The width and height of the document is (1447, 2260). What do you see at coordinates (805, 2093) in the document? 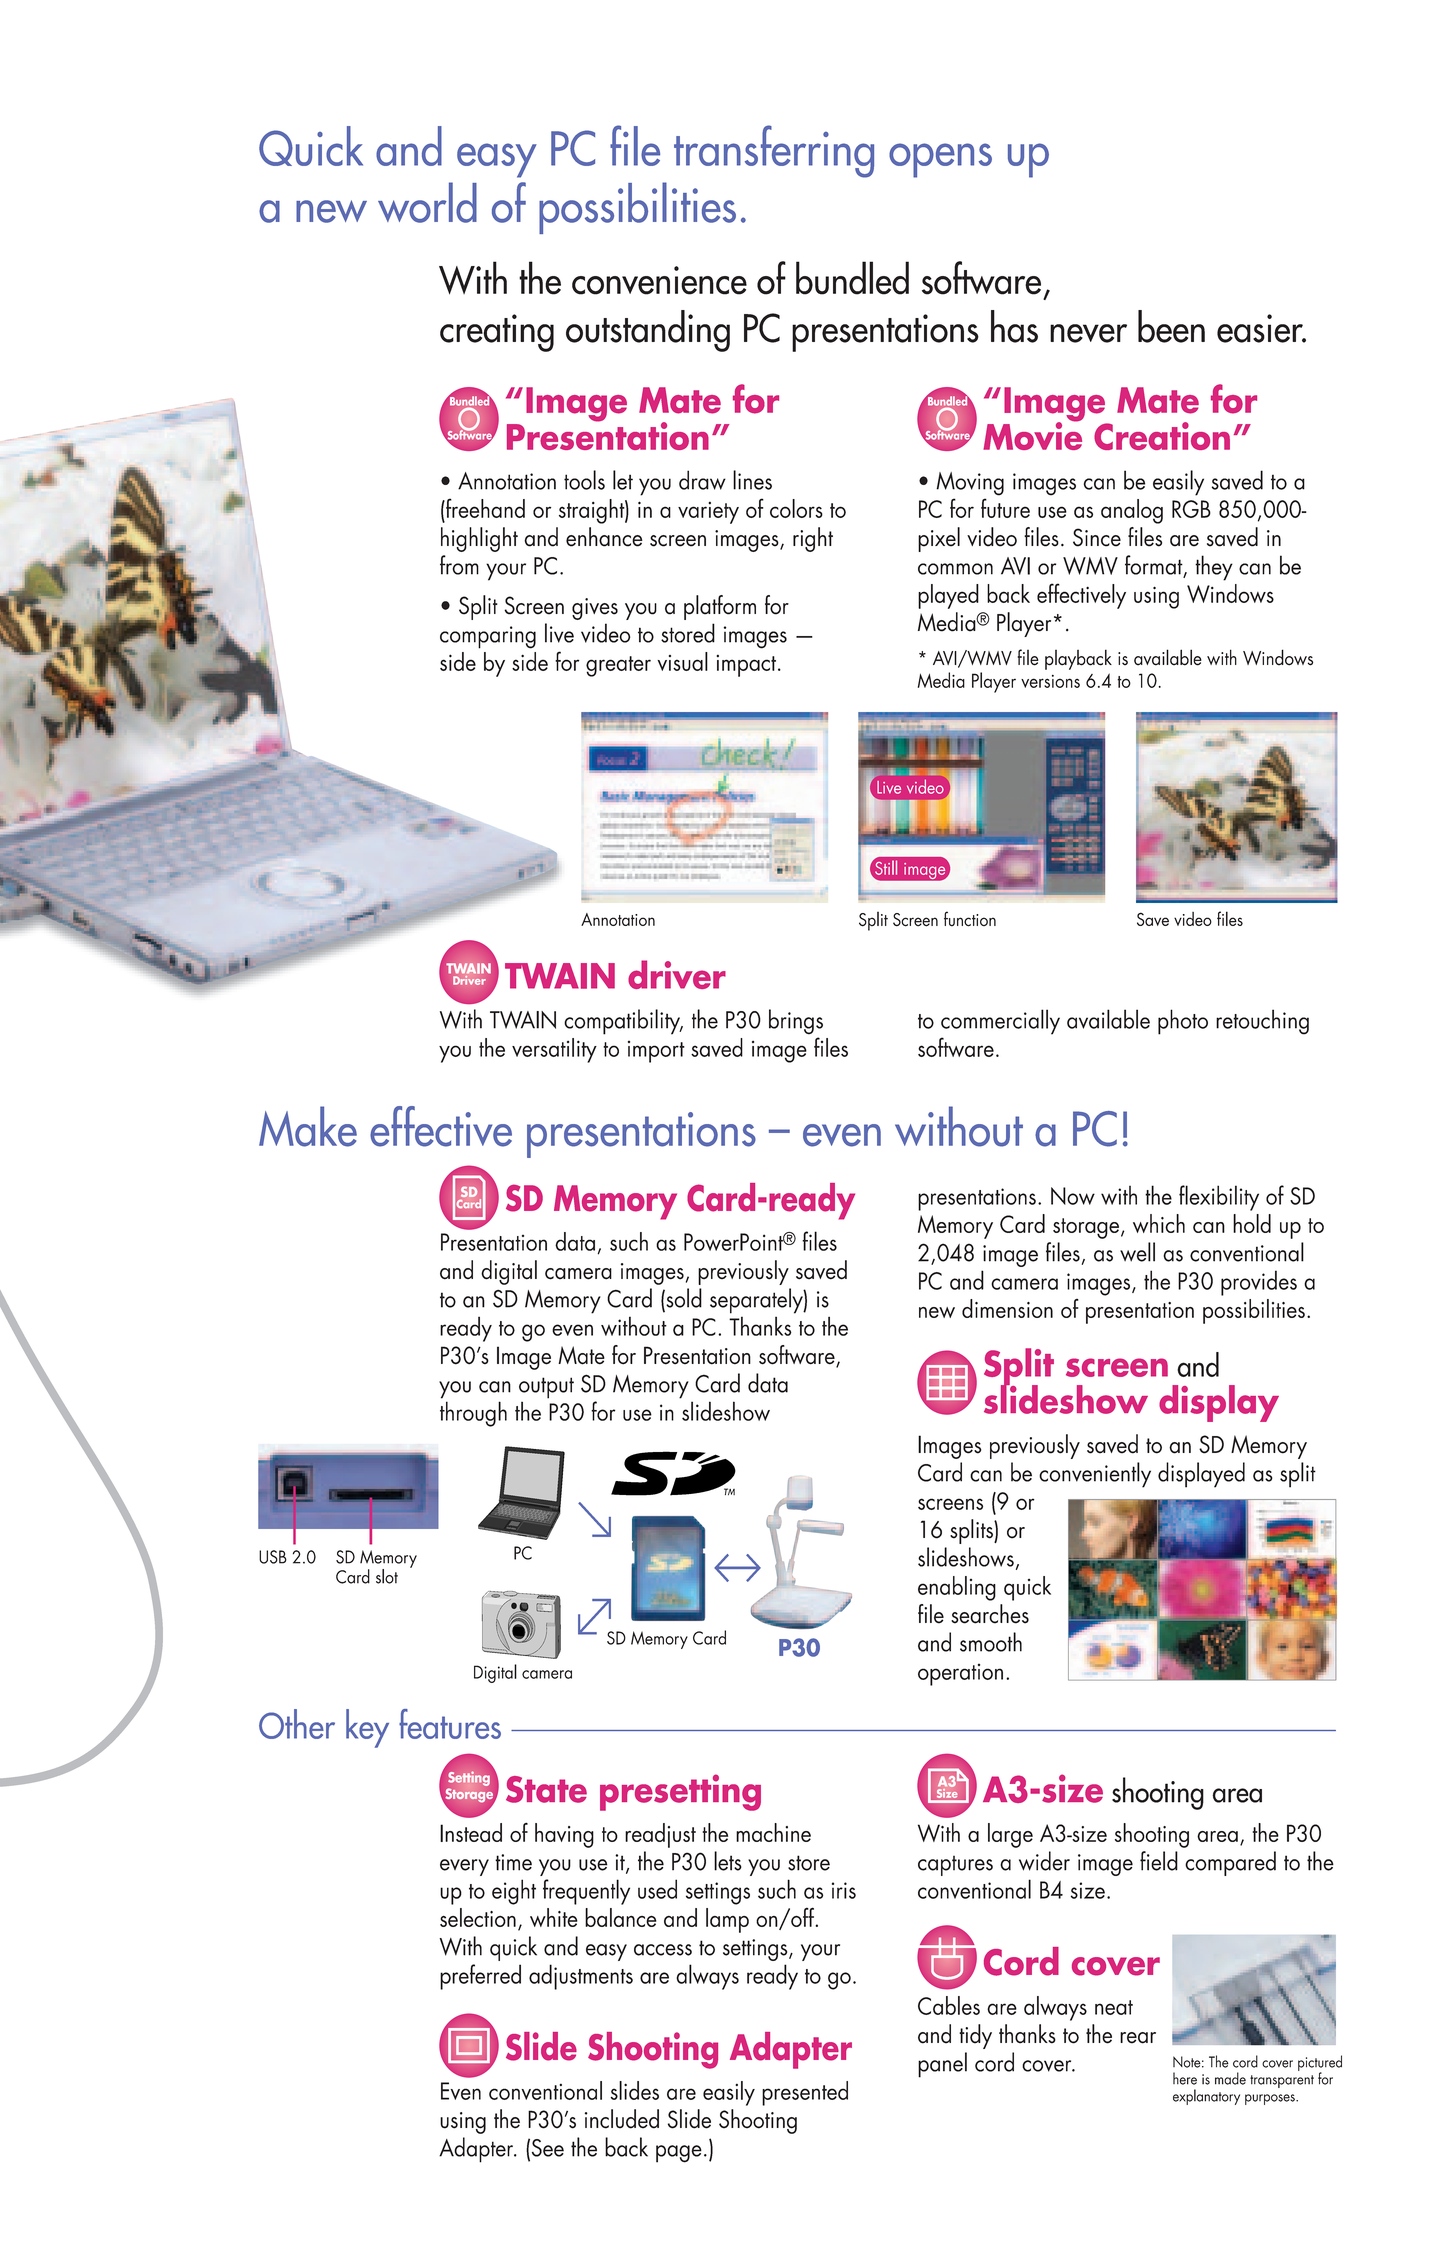
I see `presented` at bounding box center [805, 2093].
